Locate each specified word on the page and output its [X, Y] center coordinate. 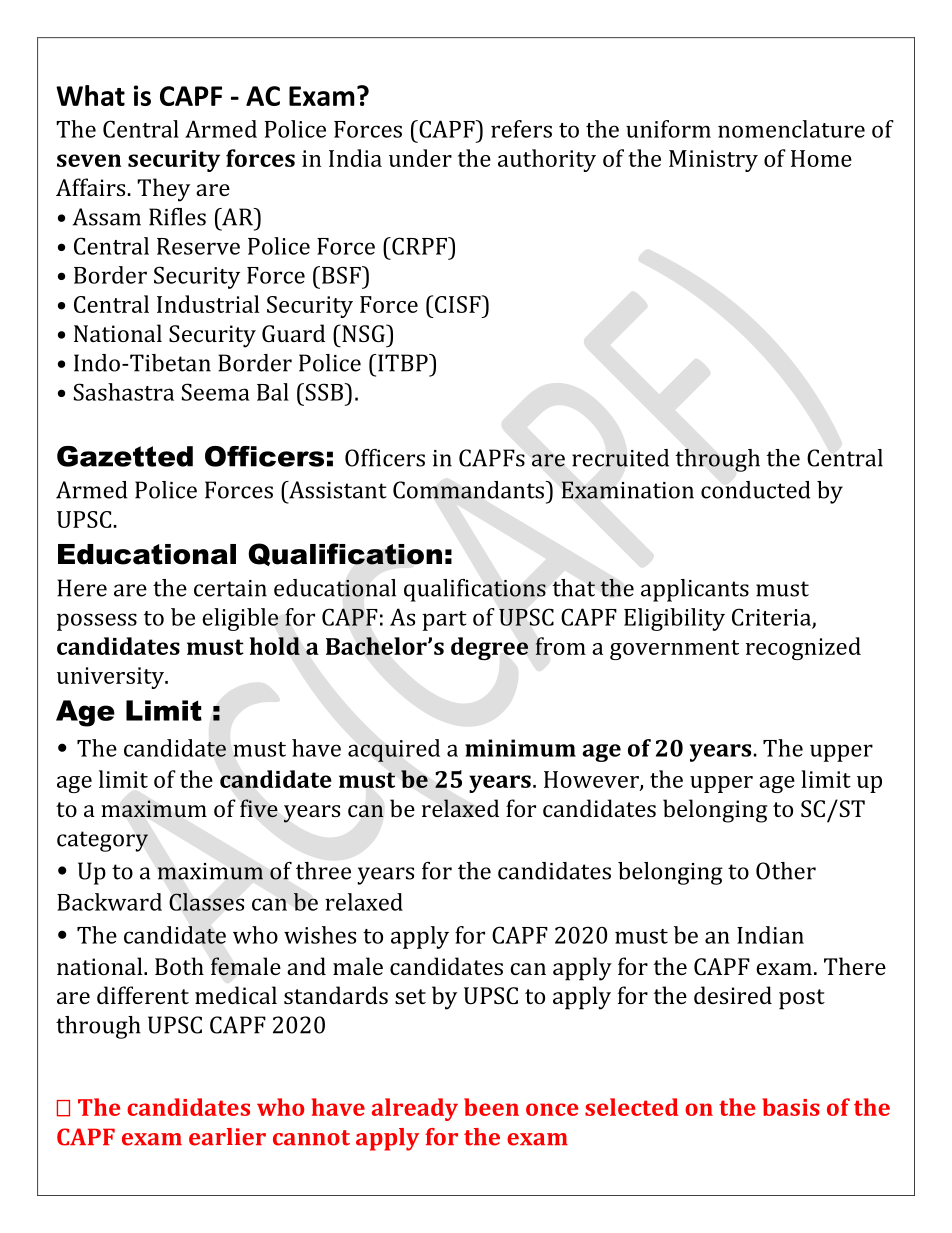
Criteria [772, 618]
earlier [227, 1137]
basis [791, 1107]
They [163, 190]
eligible [240, 619]
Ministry [713, 161]
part [444, 621]
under [420, 158]
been [491, 1107]
